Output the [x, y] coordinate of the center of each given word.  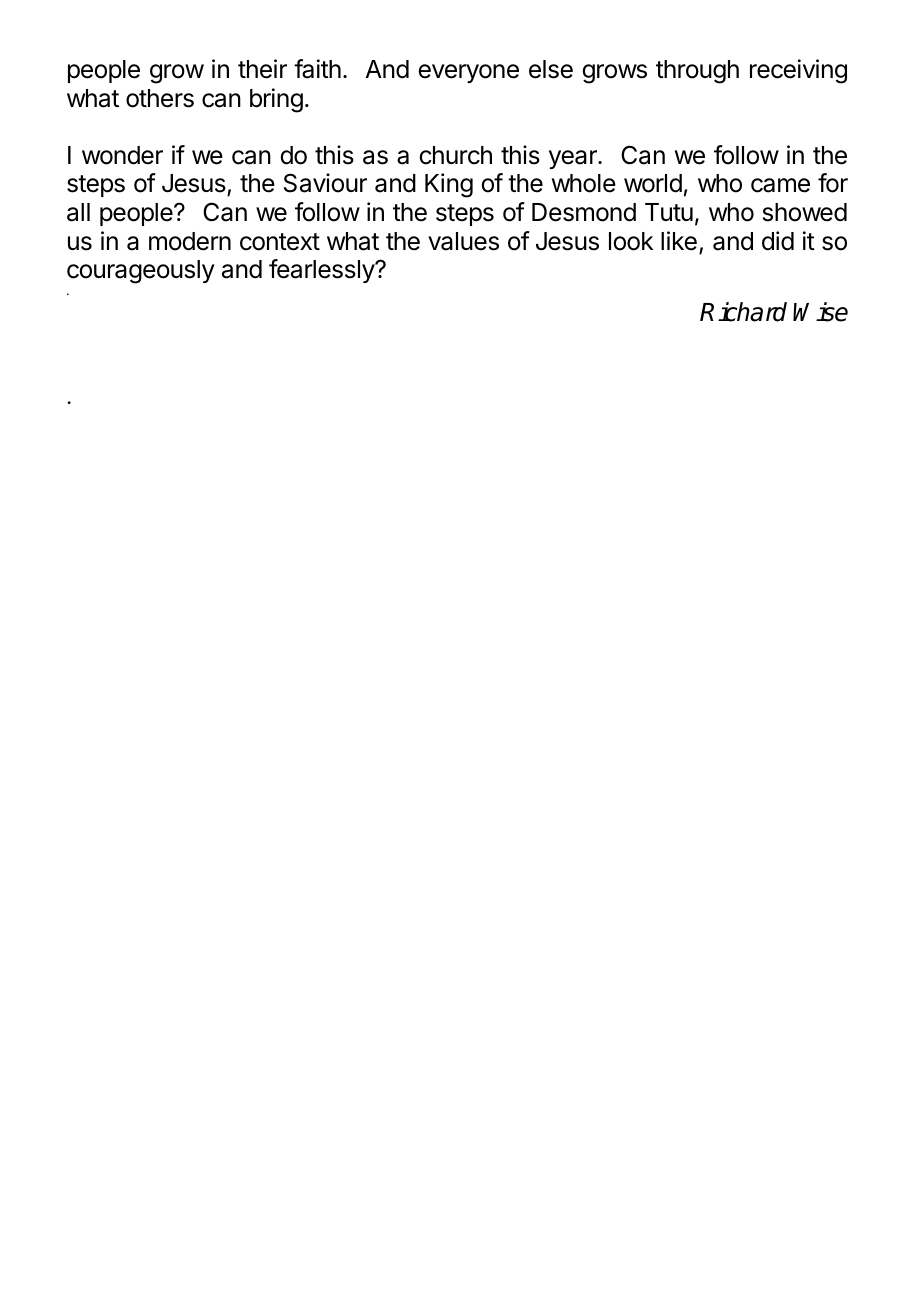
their [262, 69]
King [449, 185]
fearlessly [322, 271]
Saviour [325, 183]
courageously [141, 272]
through [697, 72]
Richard [743, 312]
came [780, 185]
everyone [468, 73]
